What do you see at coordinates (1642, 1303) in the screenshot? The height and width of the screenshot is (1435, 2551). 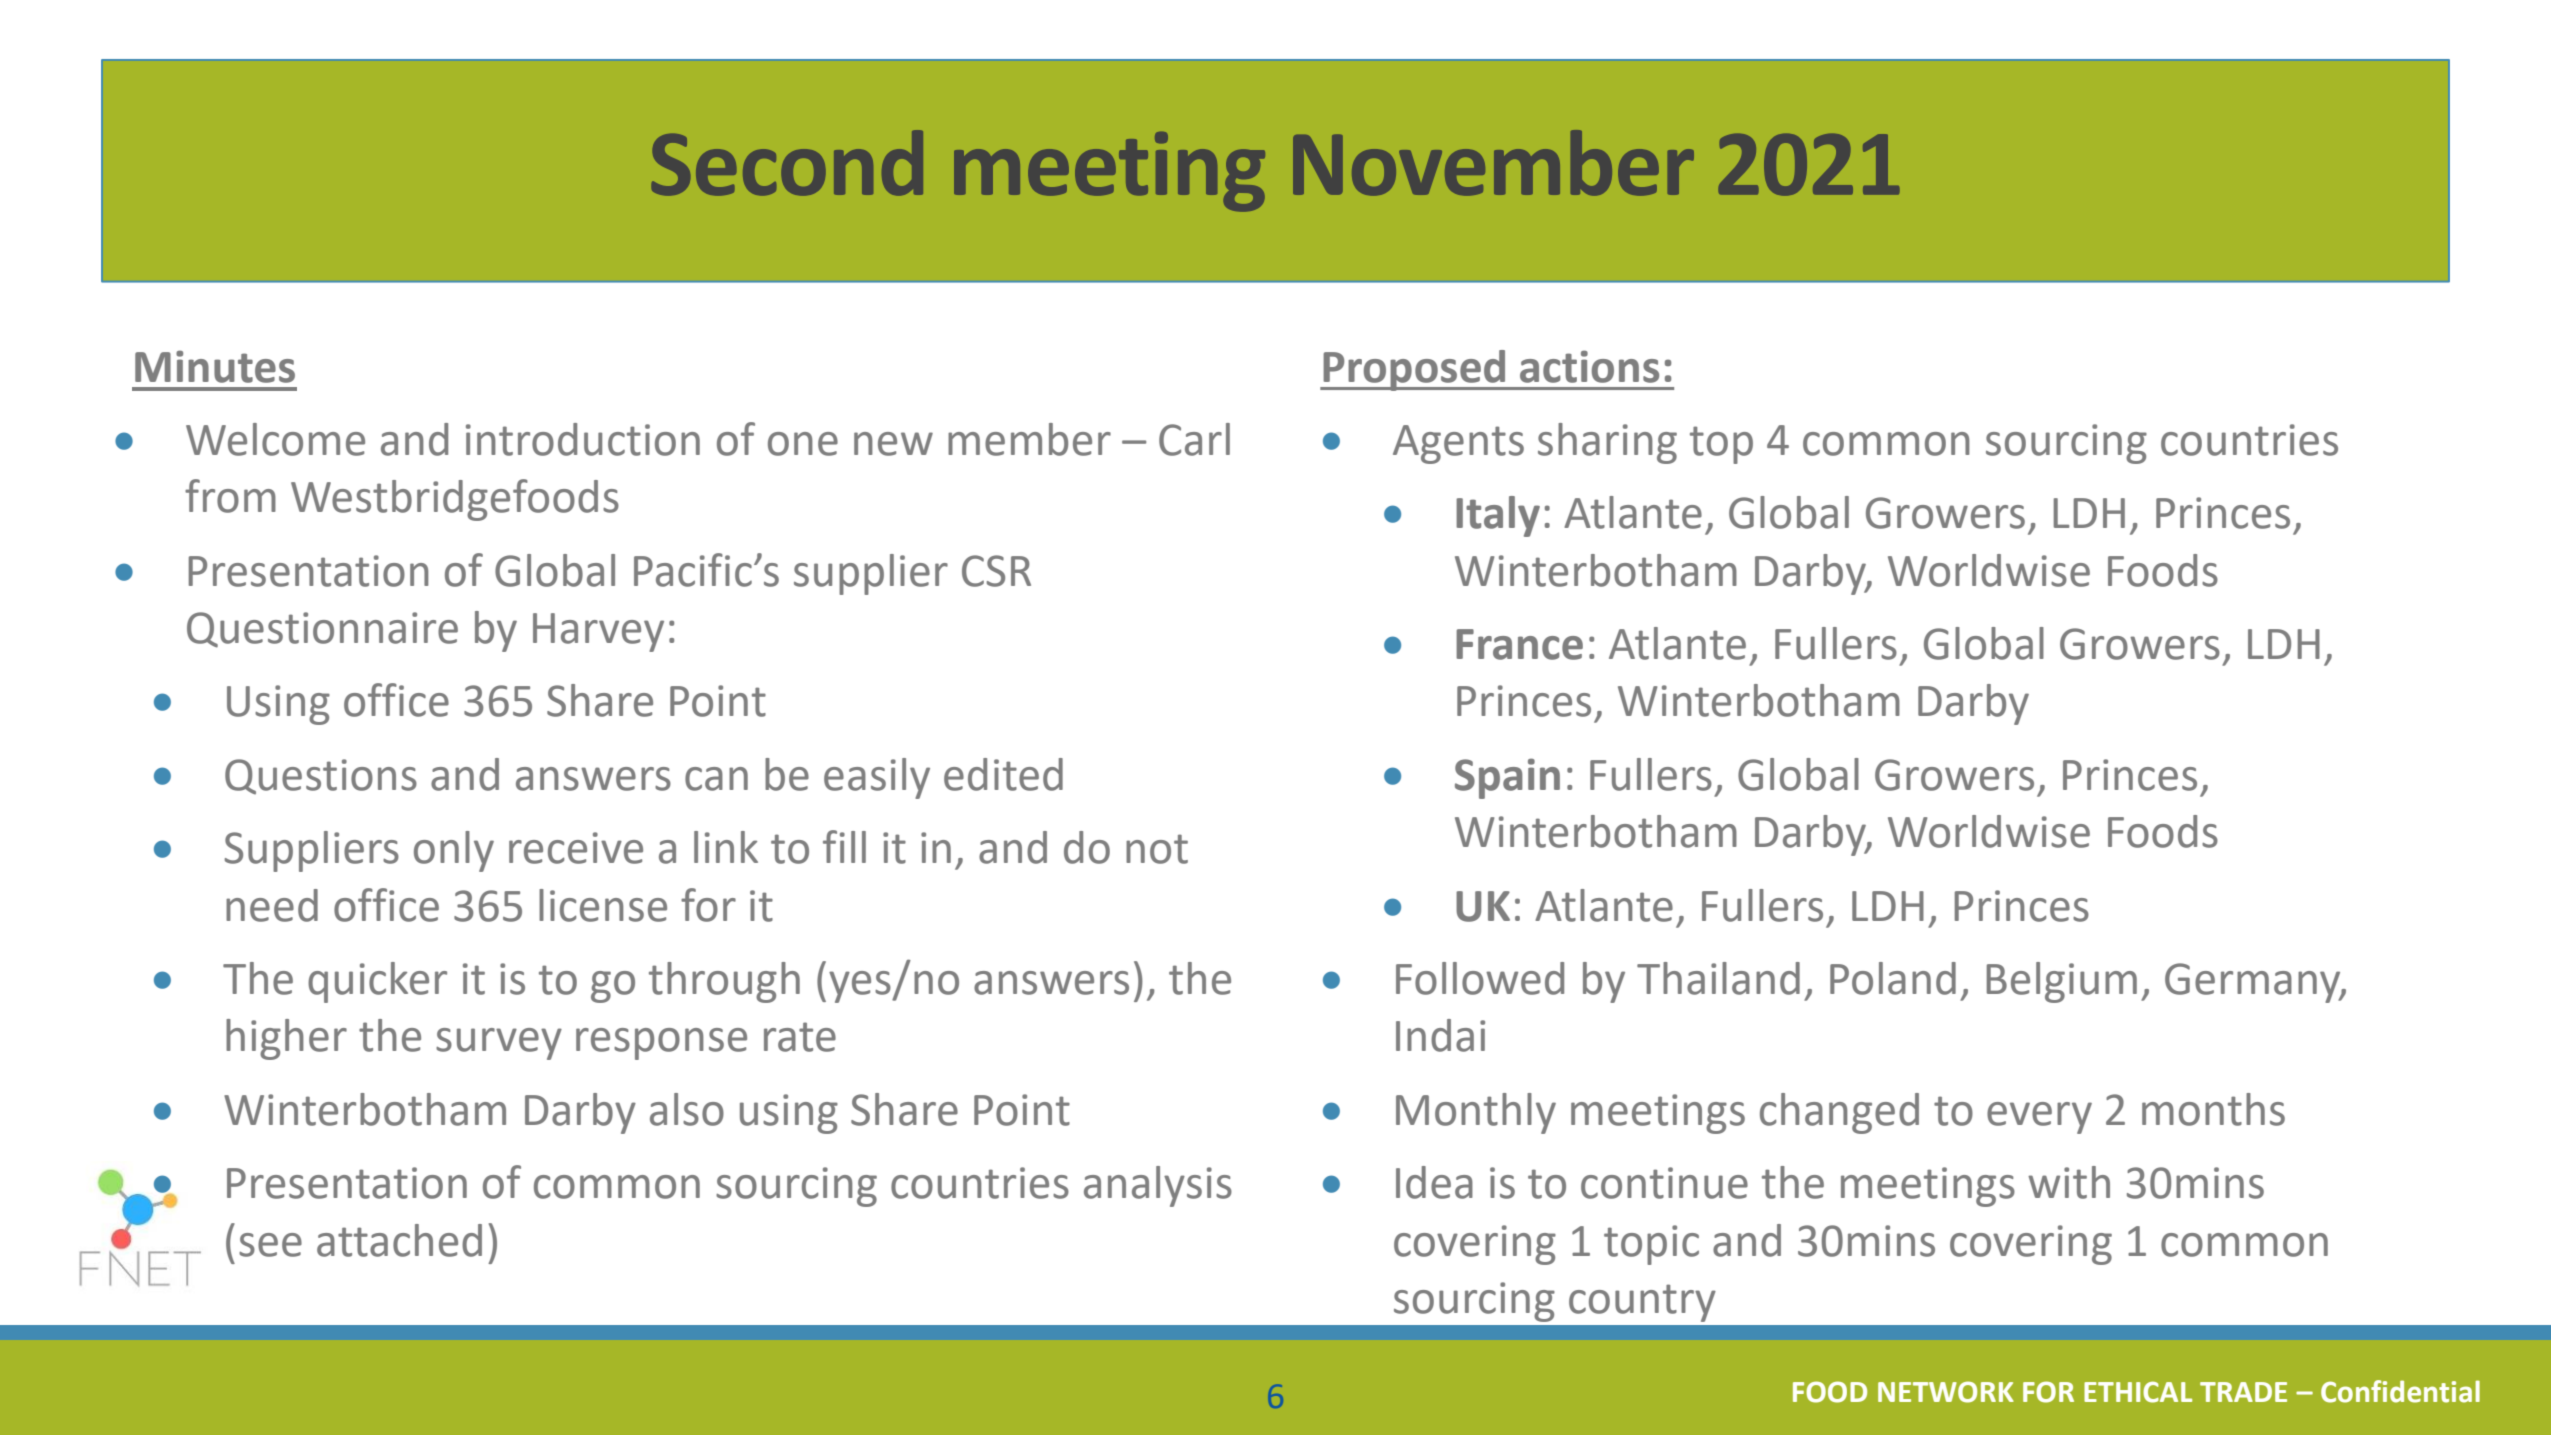 I see `country` at bounding box center [1642, 1303].
